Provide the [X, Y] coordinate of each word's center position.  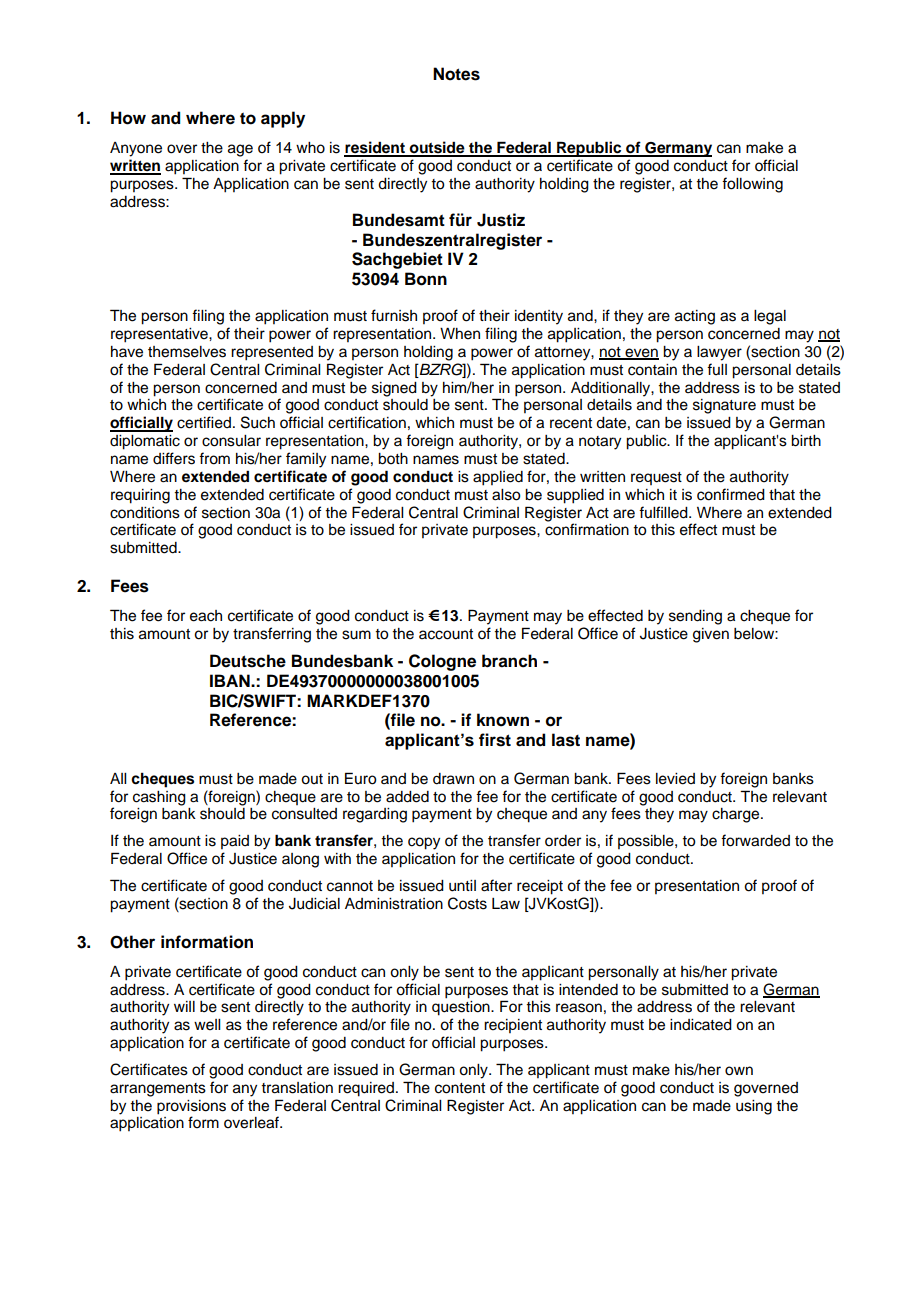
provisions [191, 1107]
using [754, 1107]
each [206, 616]
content [460, 1088]
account [446, 634]
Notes [456, 74]
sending [695, 617]
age [240, 150]
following [752, 185]
